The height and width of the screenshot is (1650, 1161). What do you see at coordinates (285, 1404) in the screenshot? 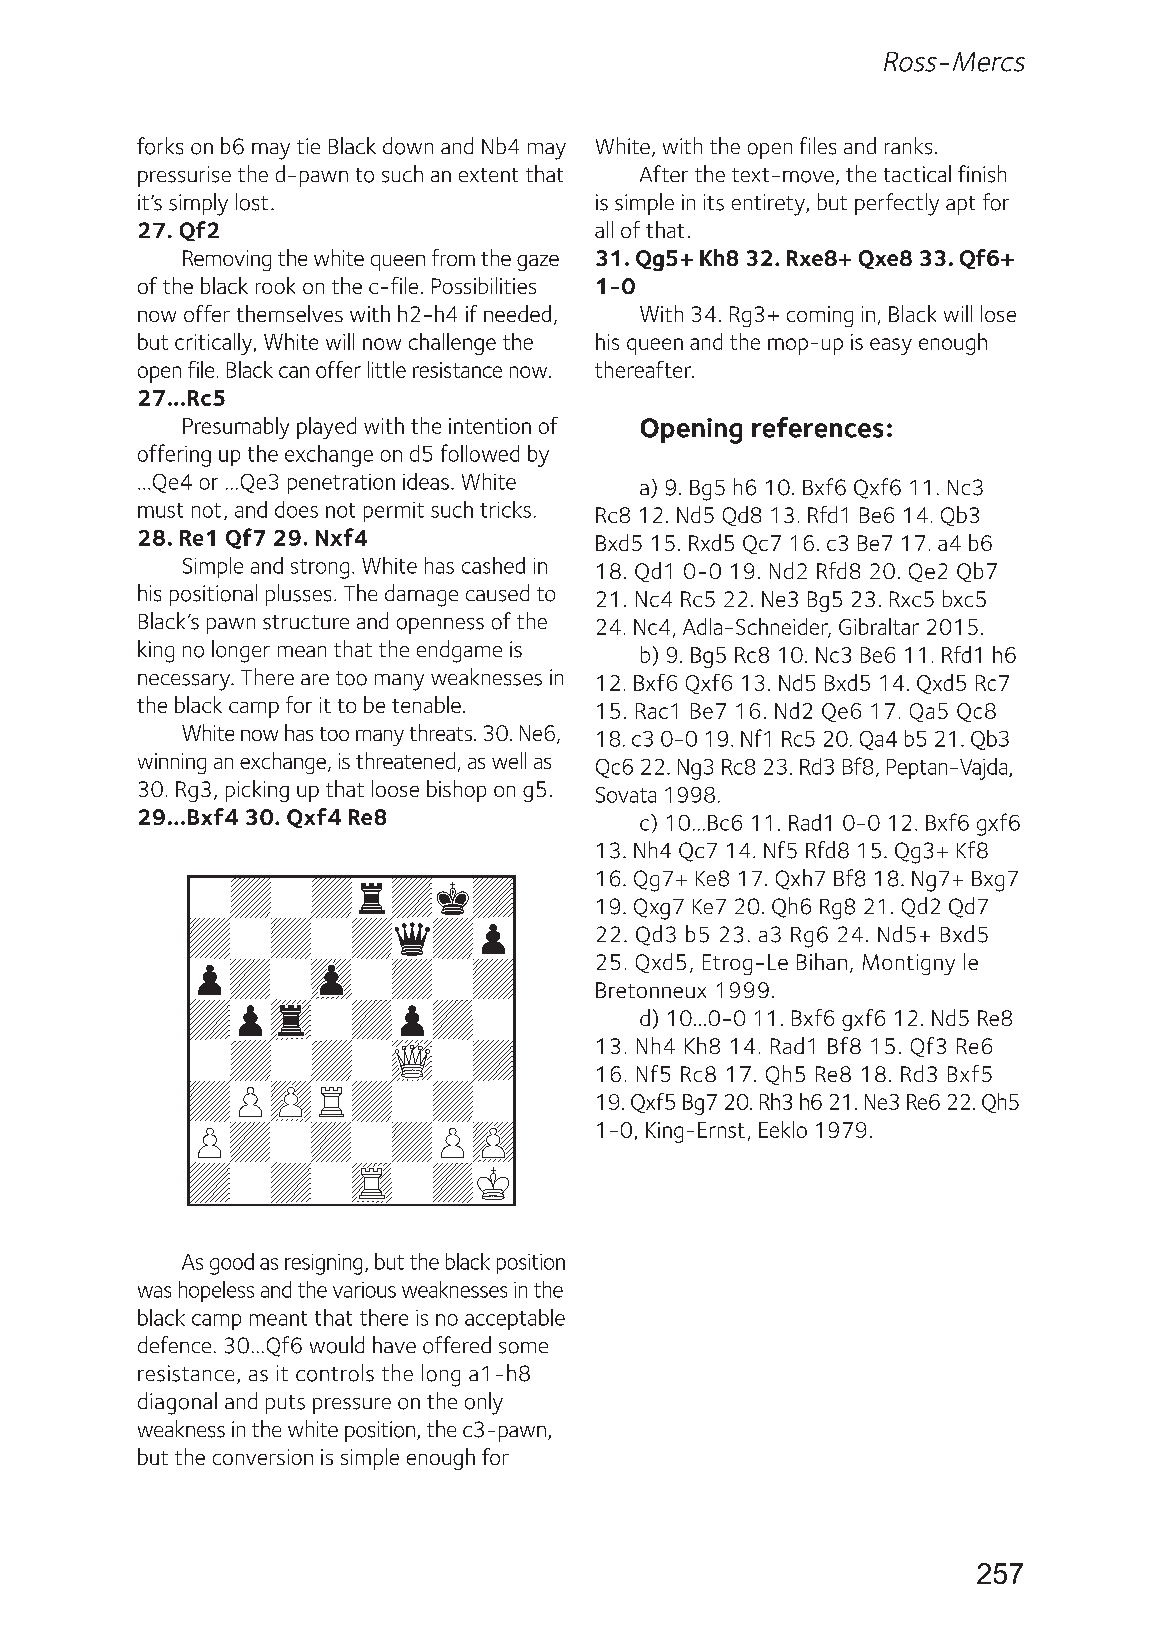
I see `puts` at bounding box center [285, 1404].
